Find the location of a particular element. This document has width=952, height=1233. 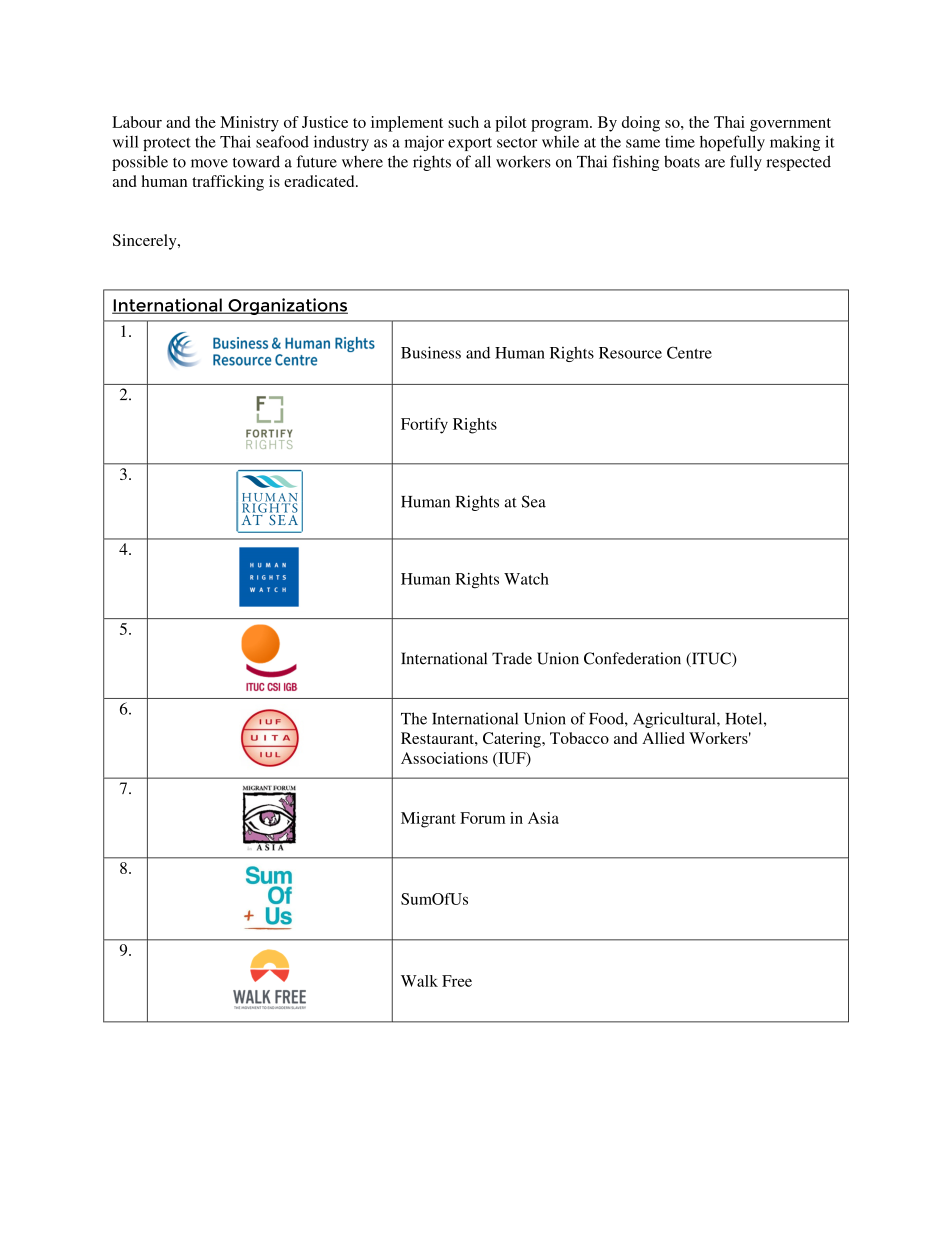

Agricultural is located at coordinates (675, 720).
